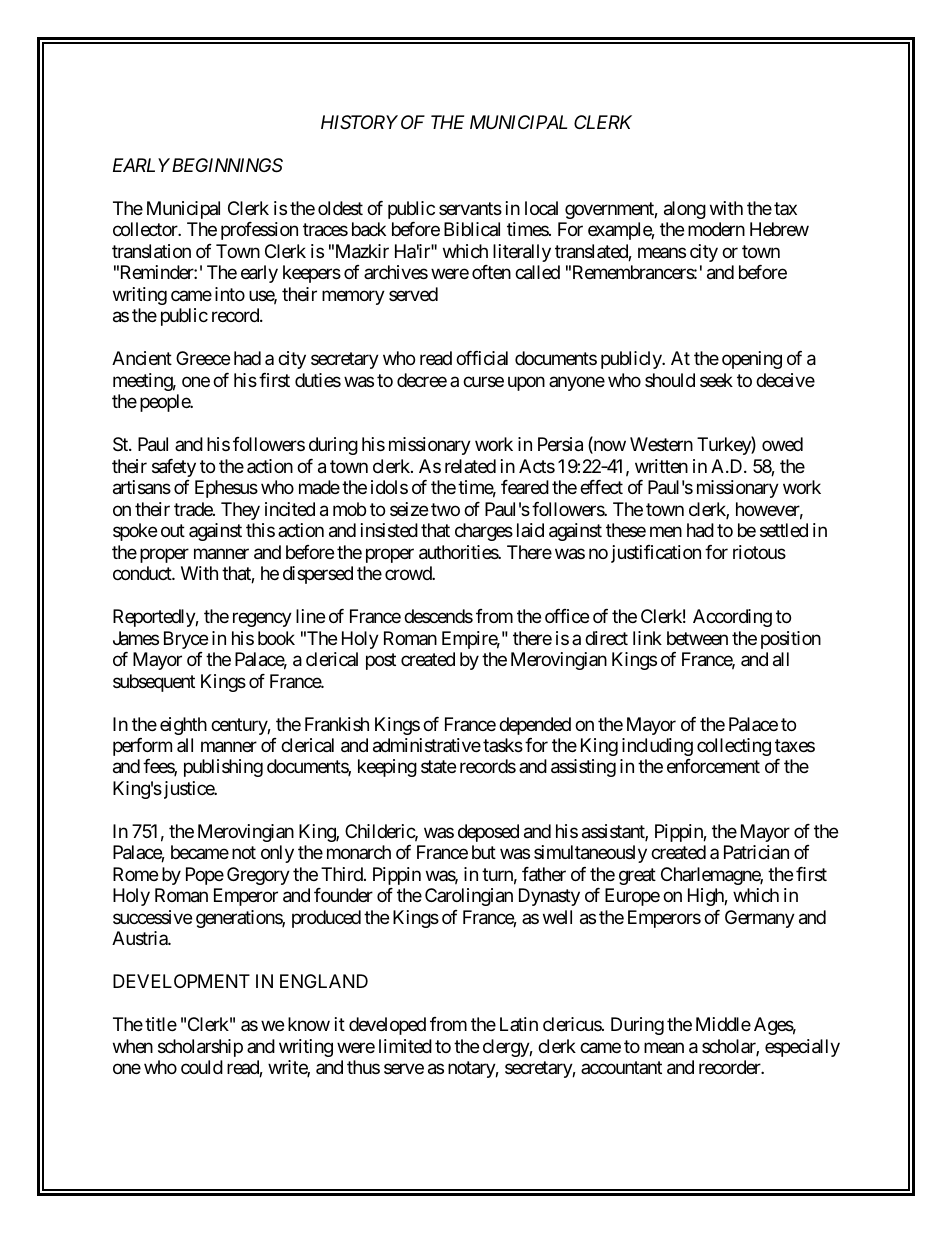  I want to click on along, so click(685, 210).
